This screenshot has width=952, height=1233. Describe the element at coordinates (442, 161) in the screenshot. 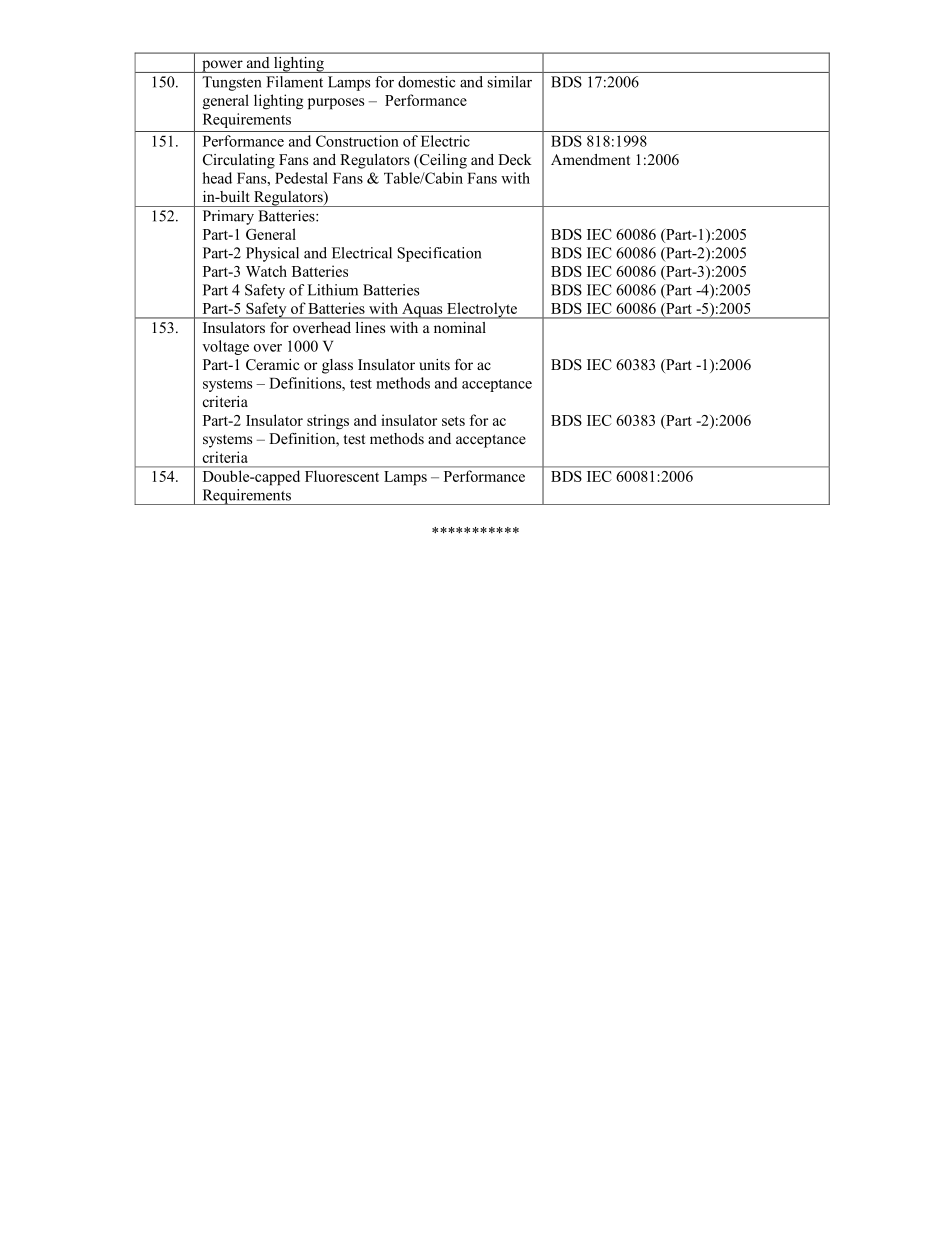

I see `Ceiling` at that location.
